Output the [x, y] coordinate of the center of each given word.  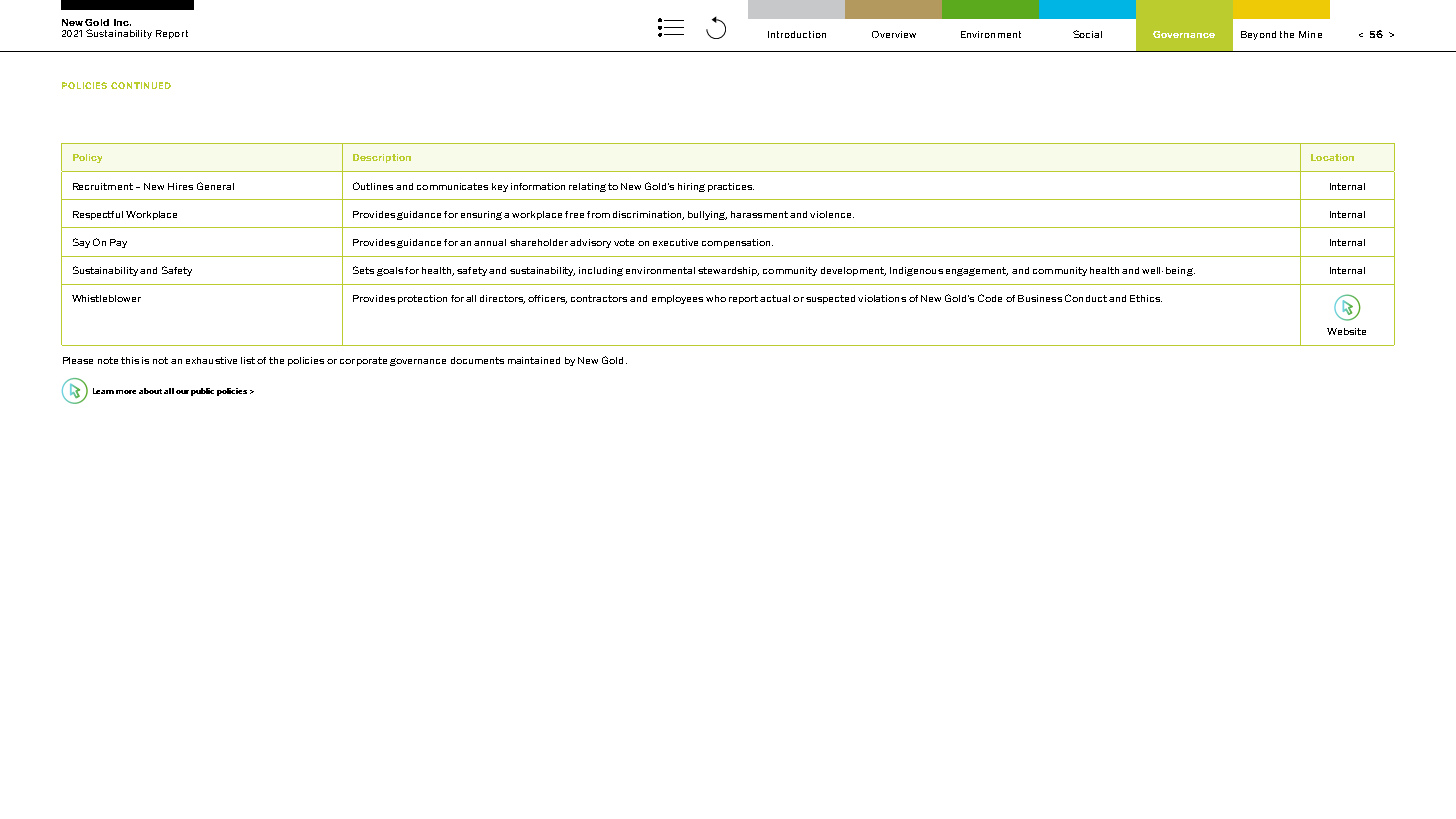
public [202, 392]
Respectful [98, 215]
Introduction [797, 34]
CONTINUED [141, 85]
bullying [707, 215]
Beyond [1258, 35]
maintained [534, 360]
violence [832, 214]
